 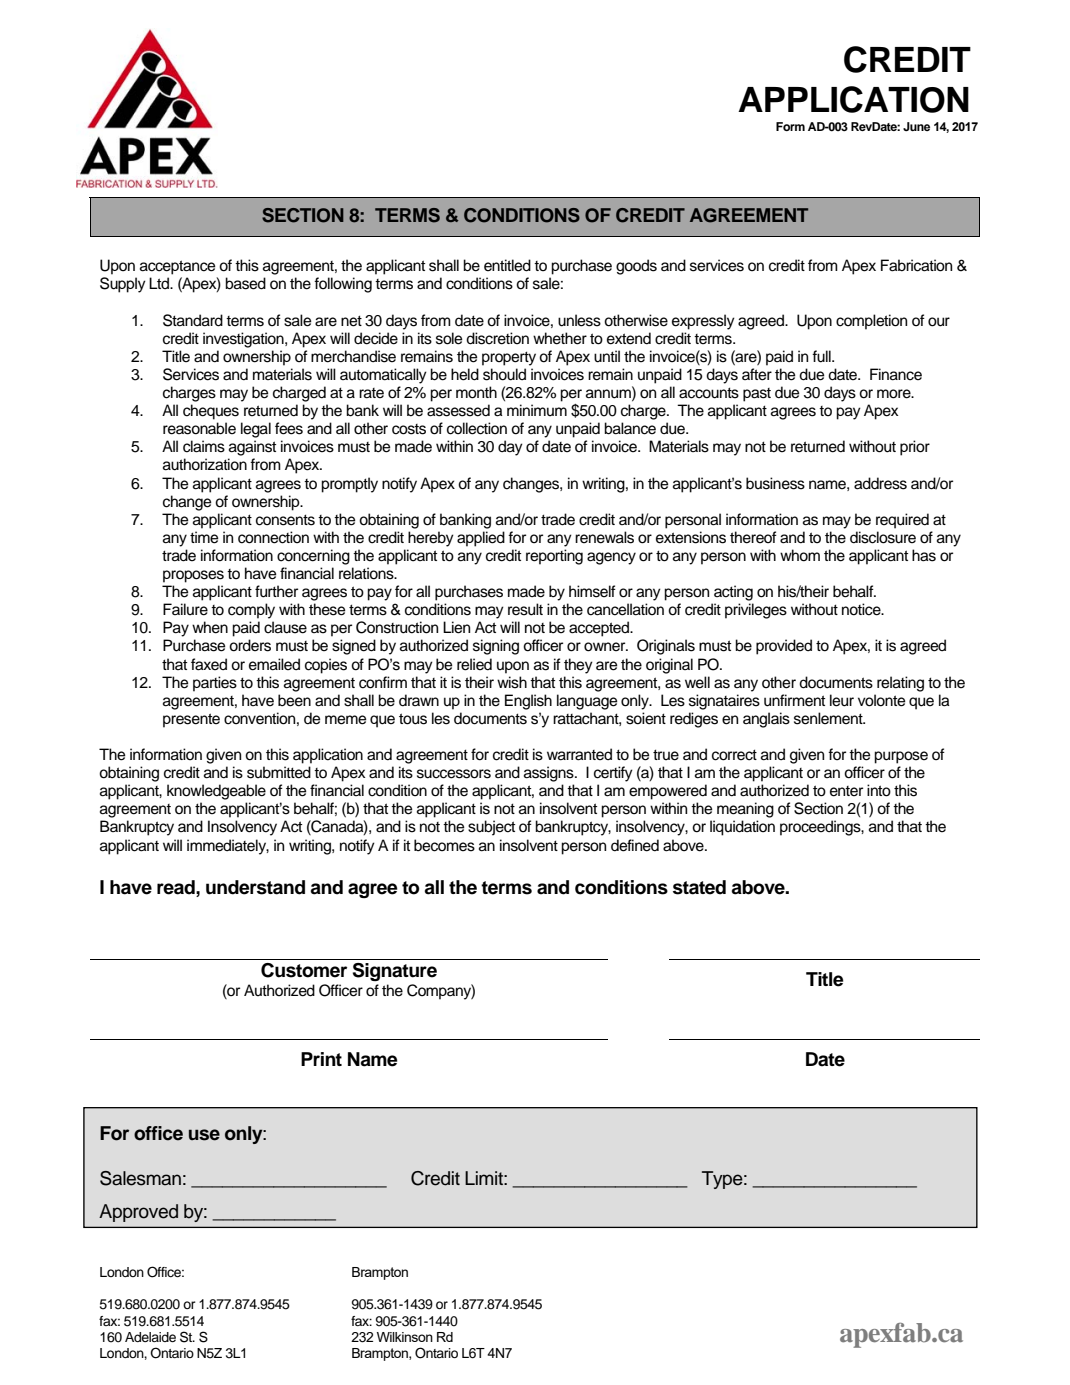 I want to click on Adelaide, so click(x=150, y=1337).
